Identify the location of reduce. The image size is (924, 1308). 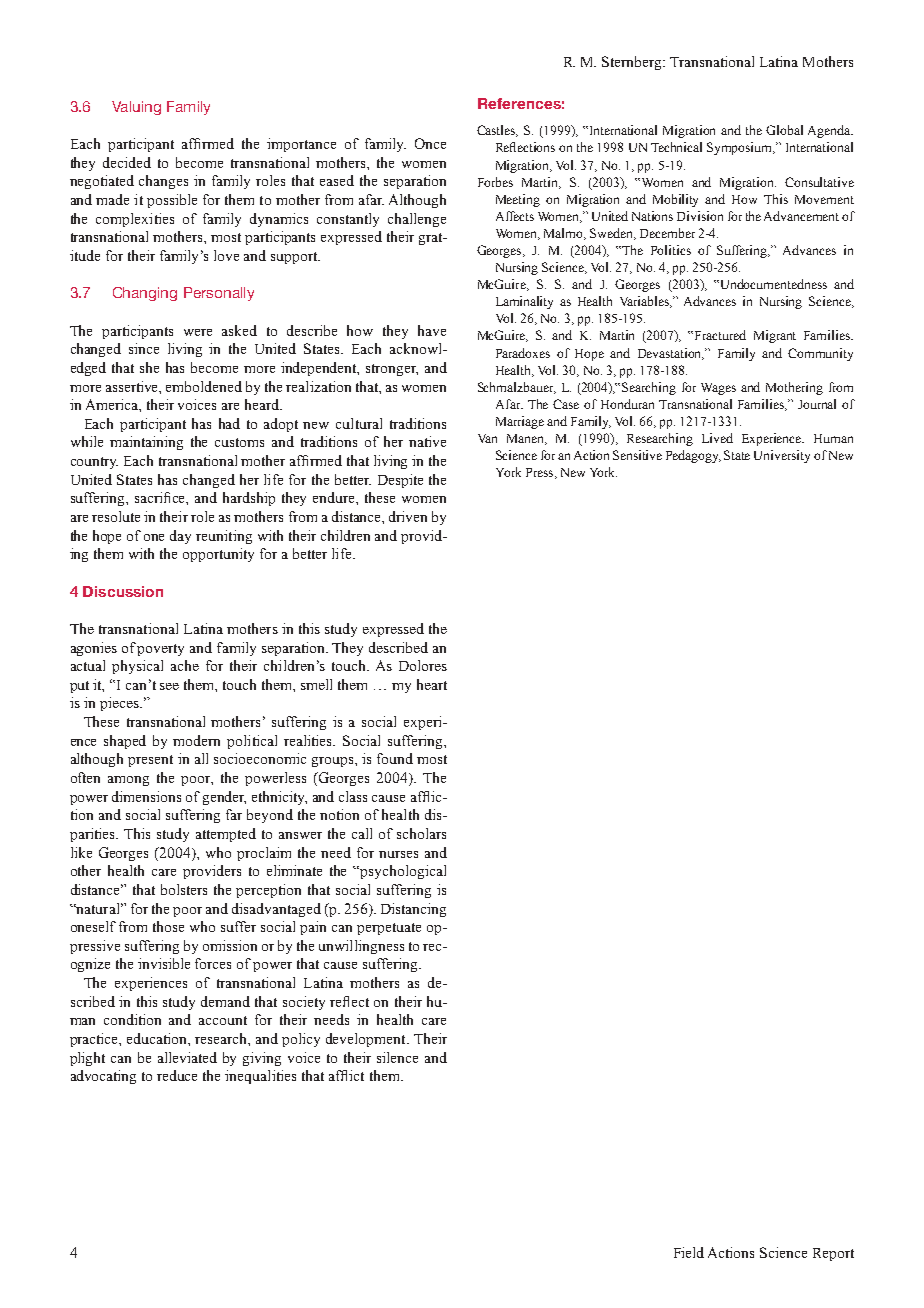
(177, 1075).
